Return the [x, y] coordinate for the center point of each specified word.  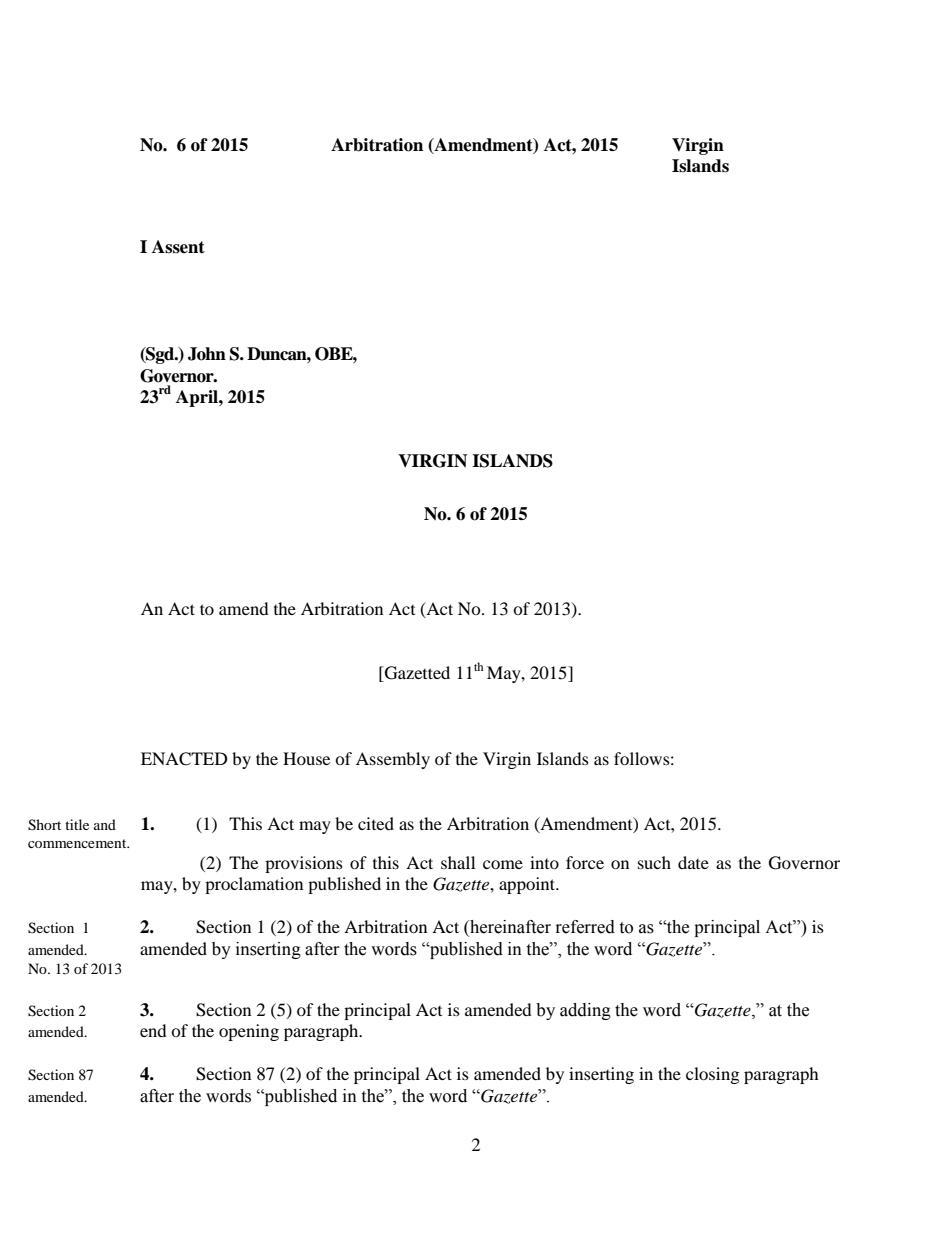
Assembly [393, 760]
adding [585, 1011]
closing [712, 1075]
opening [249, 1032]
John [207, 354]
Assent [178, 247]
